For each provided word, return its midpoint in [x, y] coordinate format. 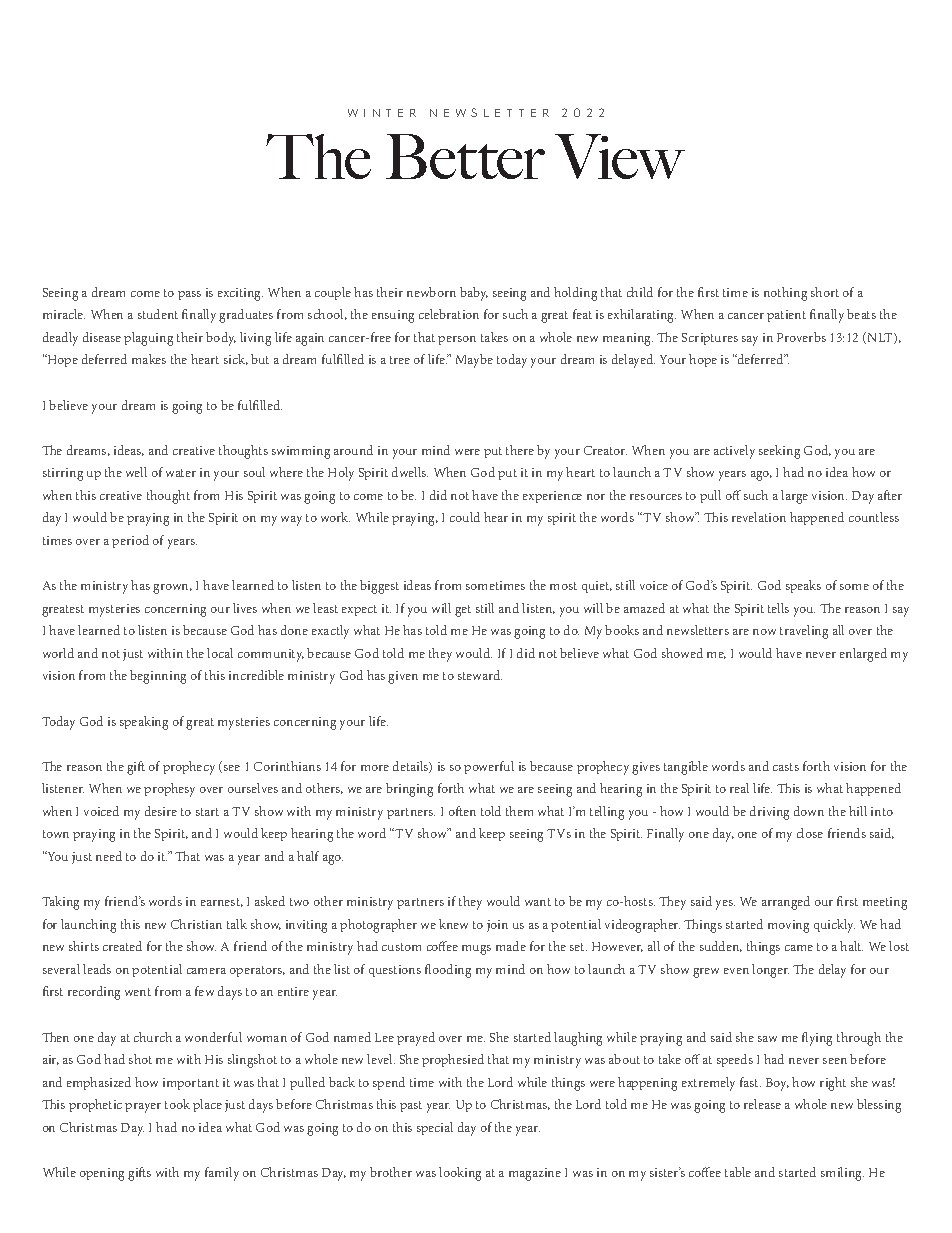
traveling [804, 632]
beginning [158, 677]
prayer [143, 1108]
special [435, 1128]
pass [189, 295]
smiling [842, 1174]
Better [465, 156]
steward [480, 675]
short [825, 292]
